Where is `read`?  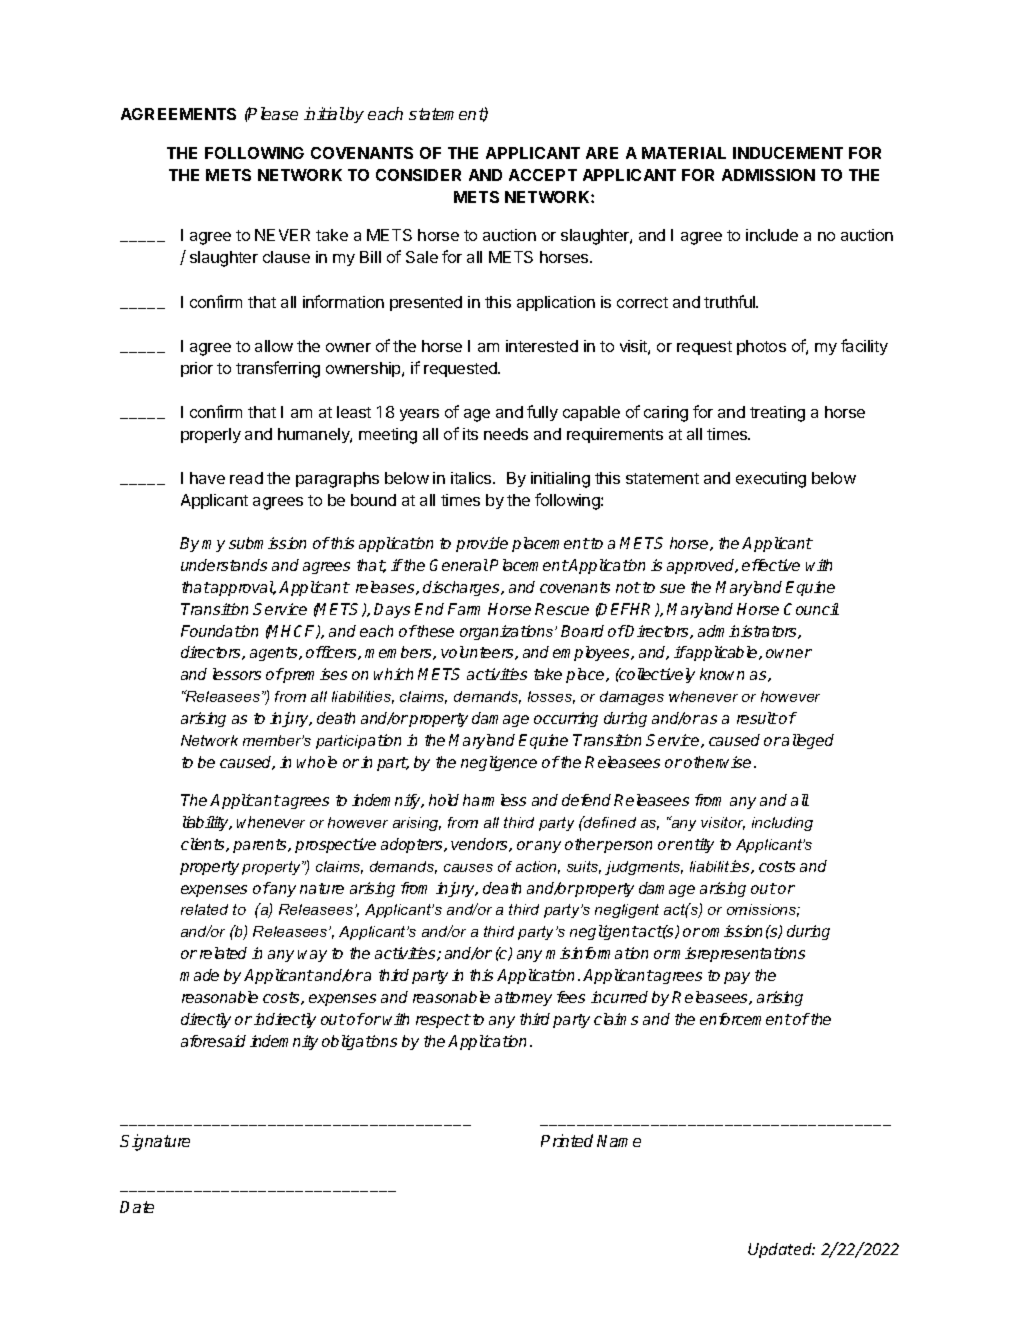
read is located at coordinates (246, 478).
